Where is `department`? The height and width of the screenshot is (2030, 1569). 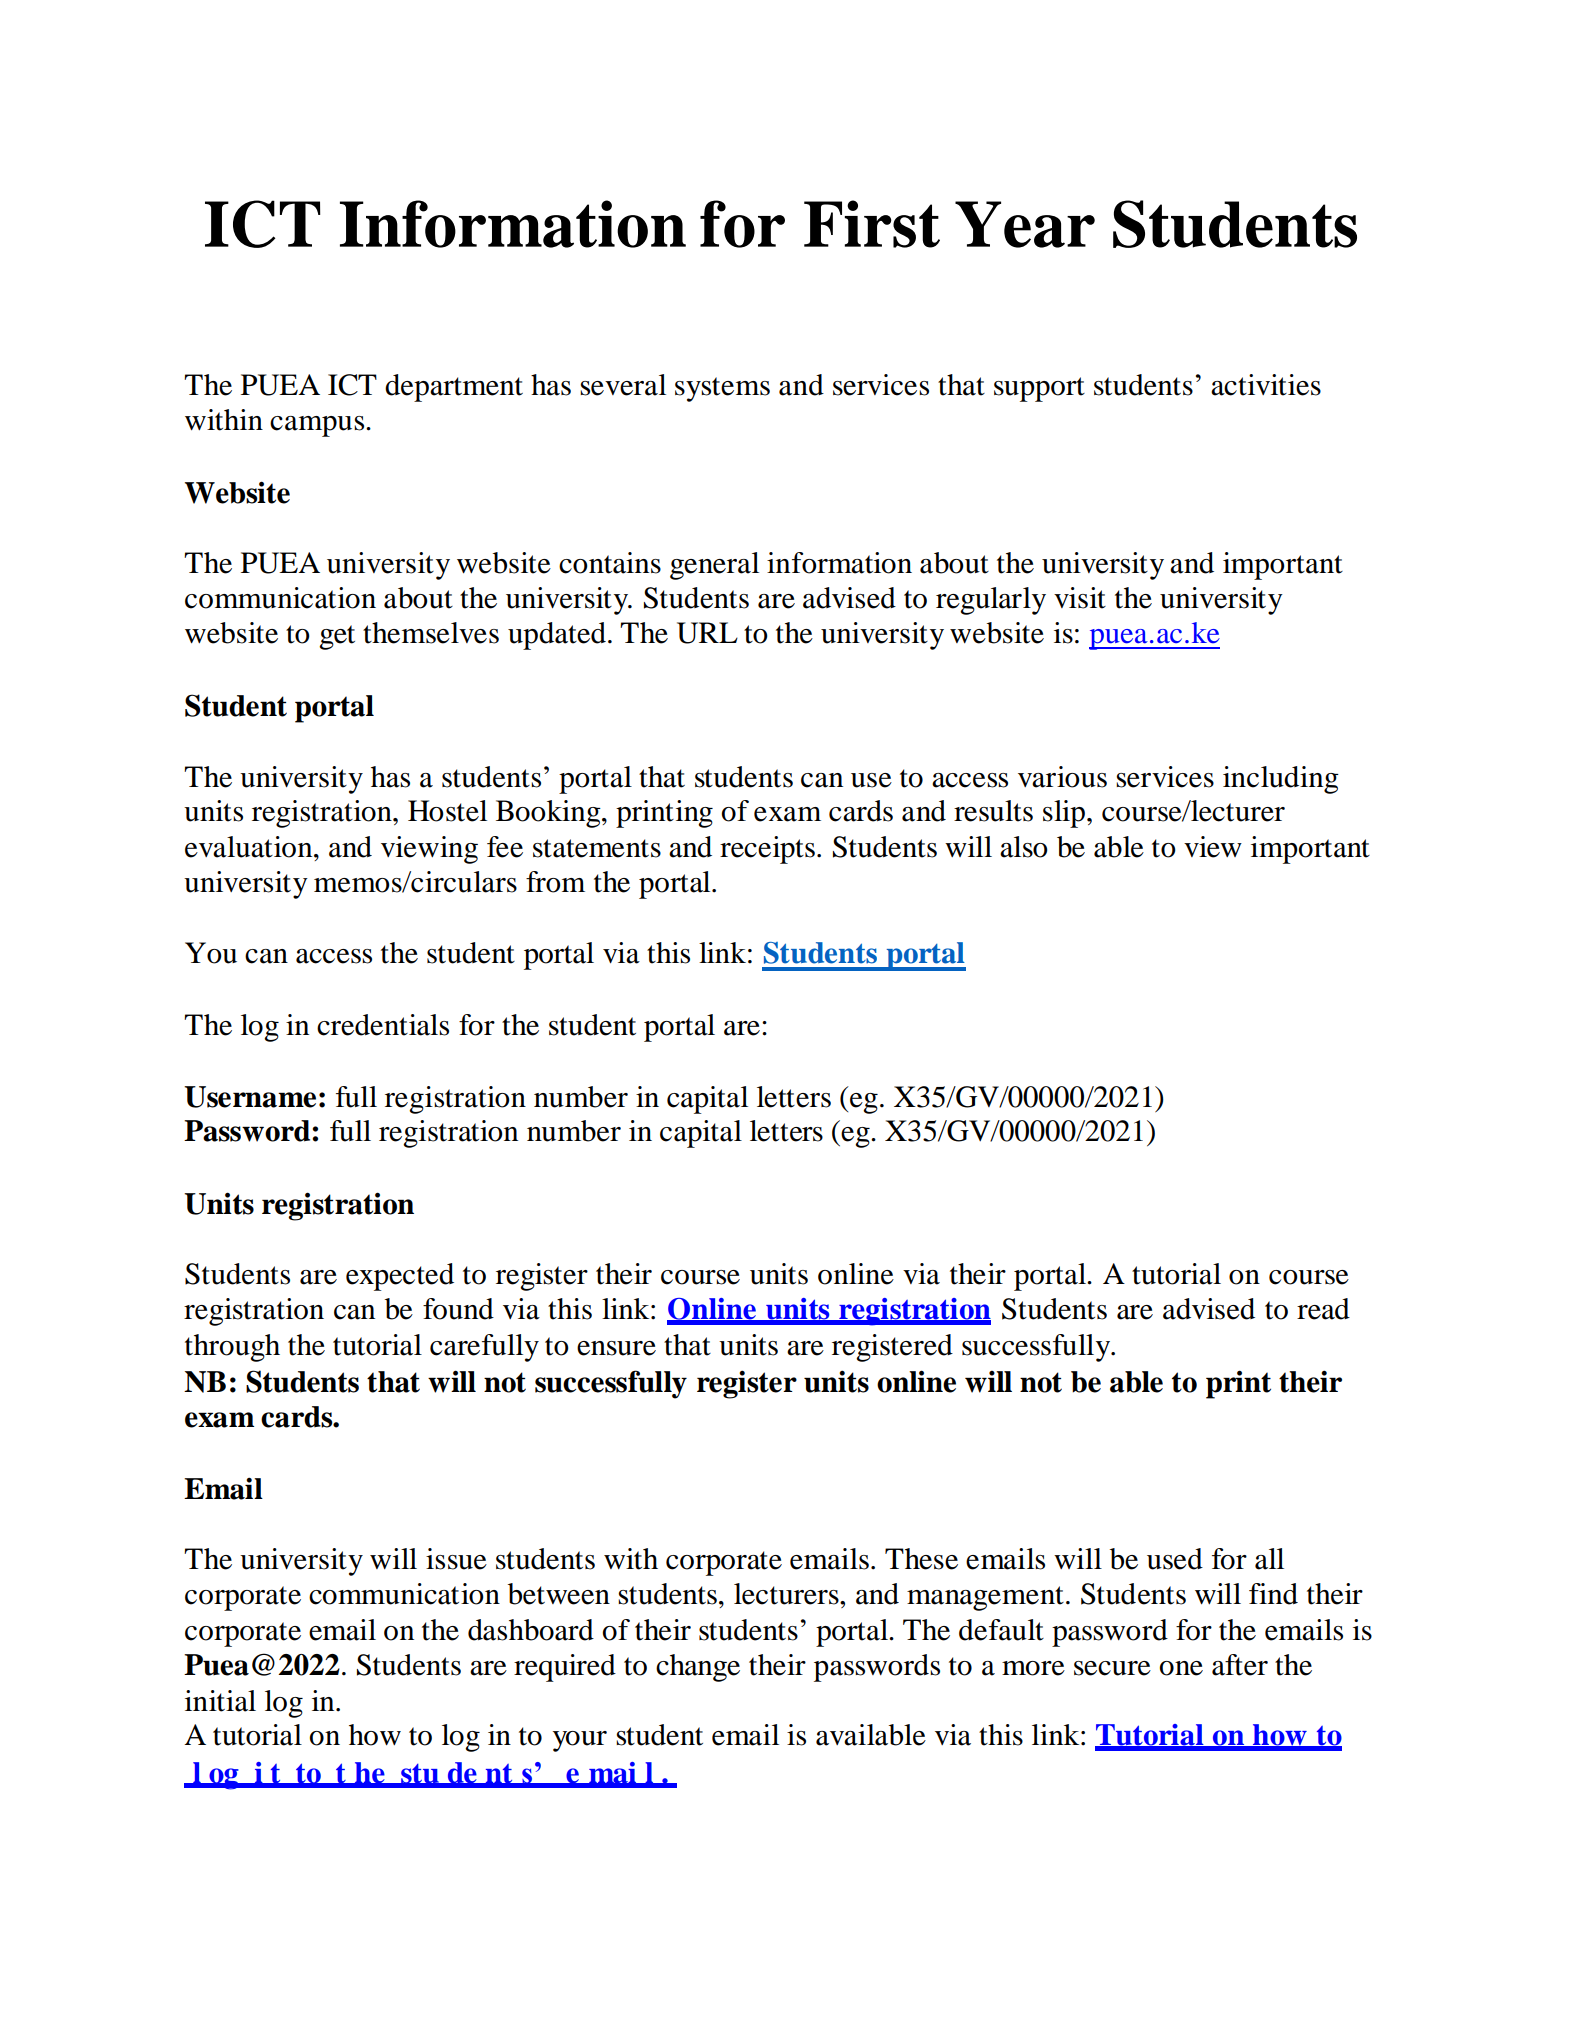 department is located at coordinates (454, 388).
